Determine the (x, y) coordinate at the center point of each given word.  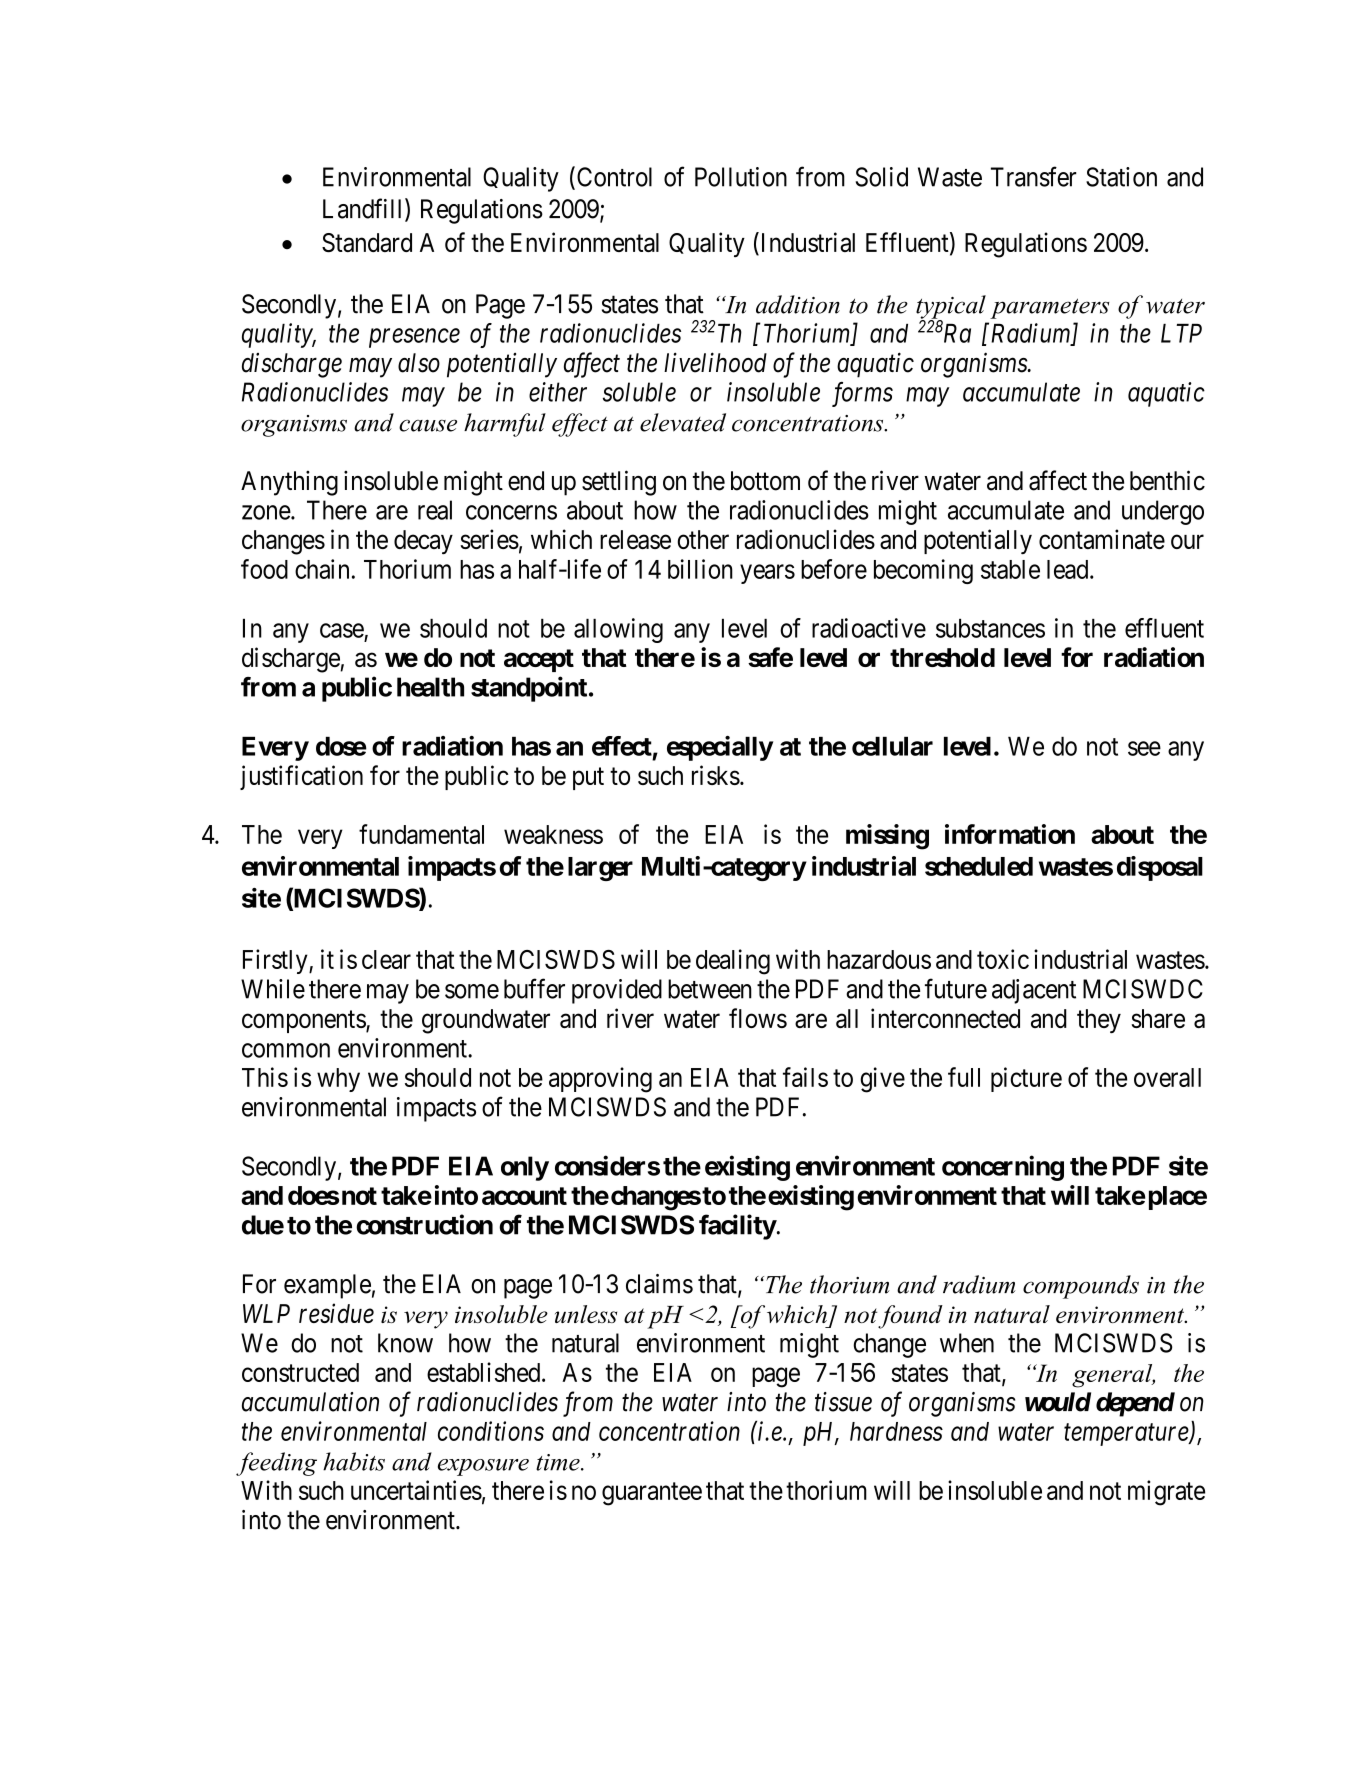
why (338, 1080)
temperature (1127, 1435)
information (1010, 834)
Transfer (1034, 176)
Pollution (741, 177)
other (703, 539)
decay (423, 542)
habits (354, 1461)
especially (720, 748)
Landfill (364, 209)
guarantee (652, 1494)
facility (738, 1227)
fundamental (421, 834)
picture (1026, 1079)
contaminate (1102, 539)
